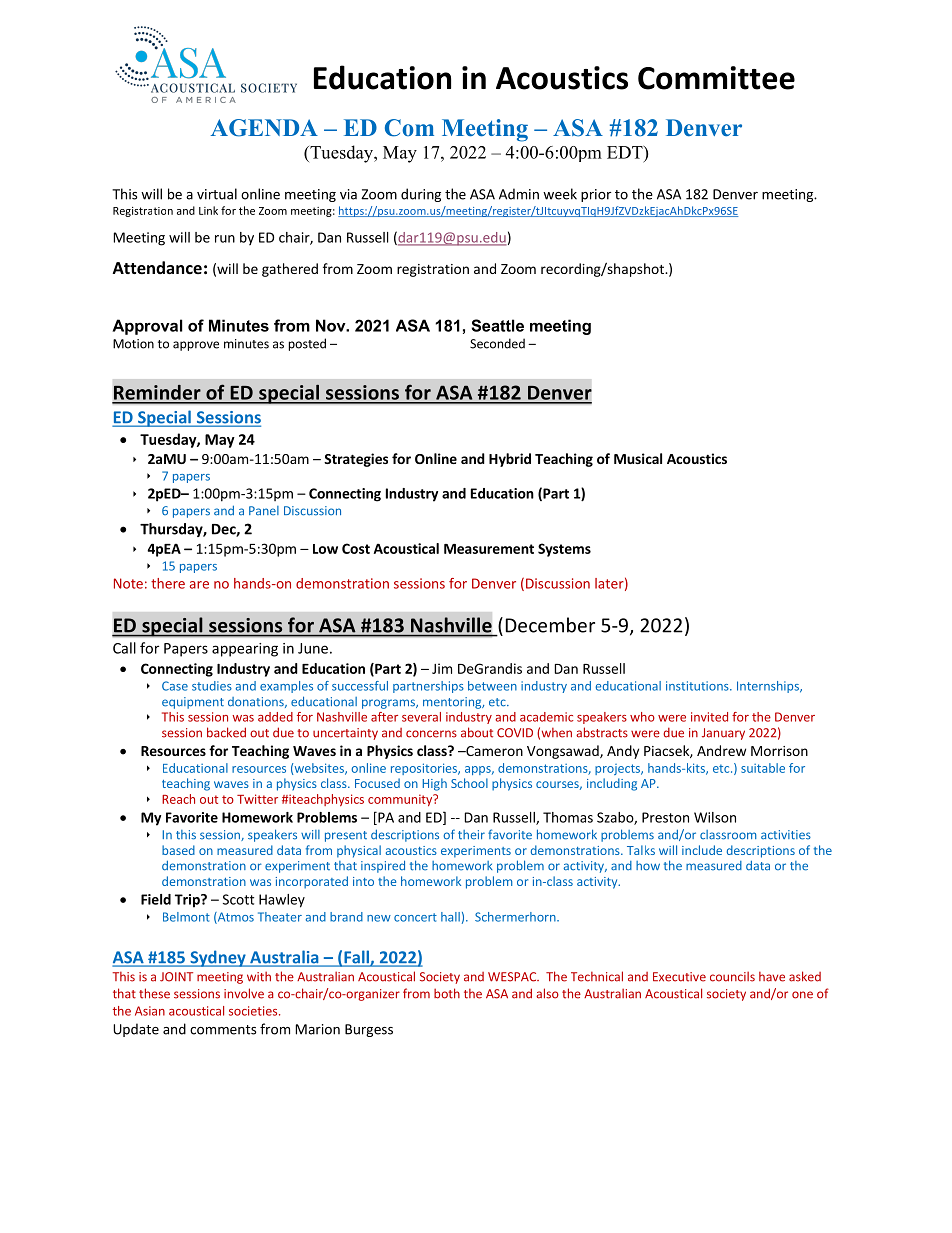 This document has height=1233, width=952. What do you see at coordinates (244, 993) in the document?
I see `involve` at bounding box center [244, 993].
